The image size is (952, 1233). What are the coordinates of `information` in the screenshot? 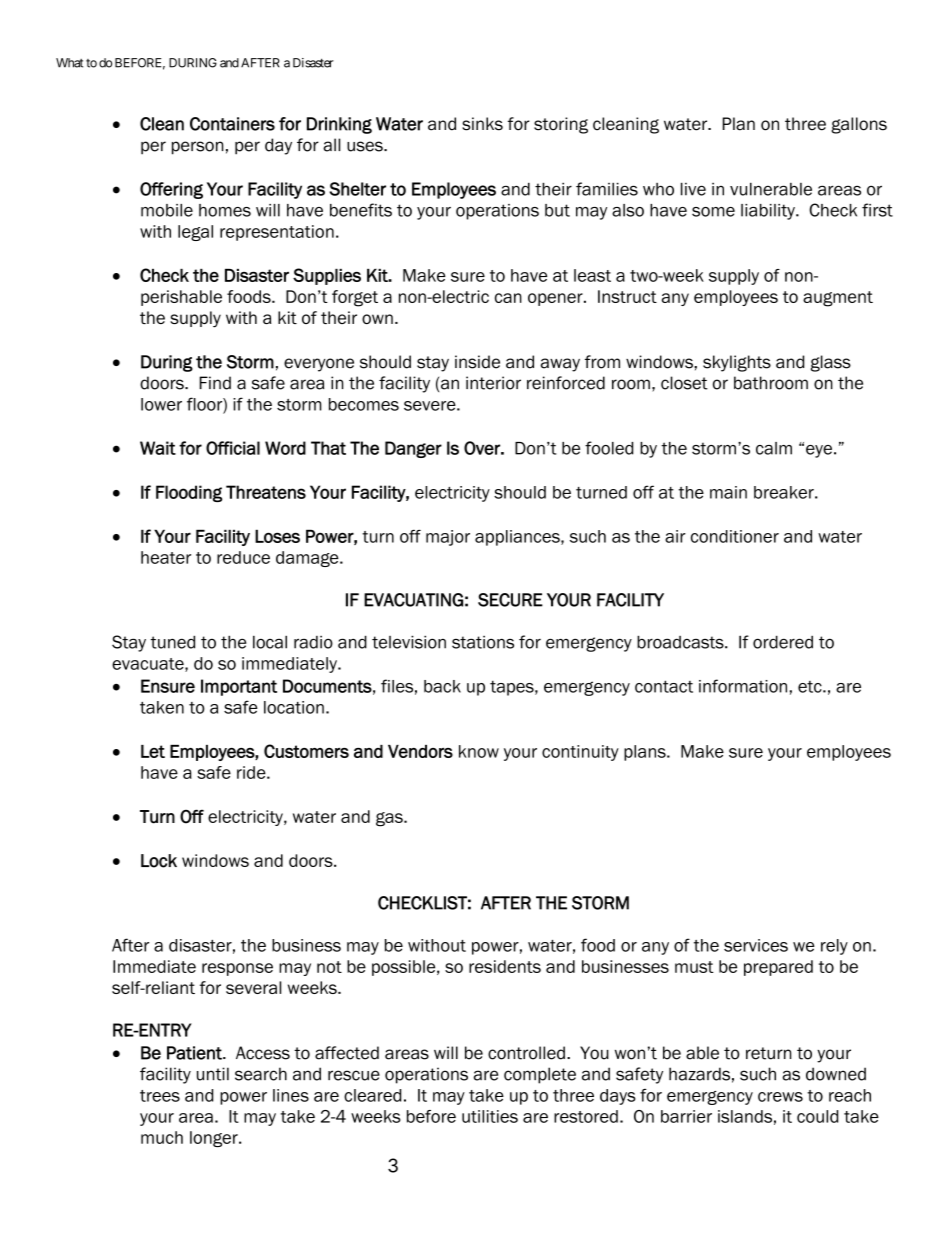 It's located at (743, 686).
